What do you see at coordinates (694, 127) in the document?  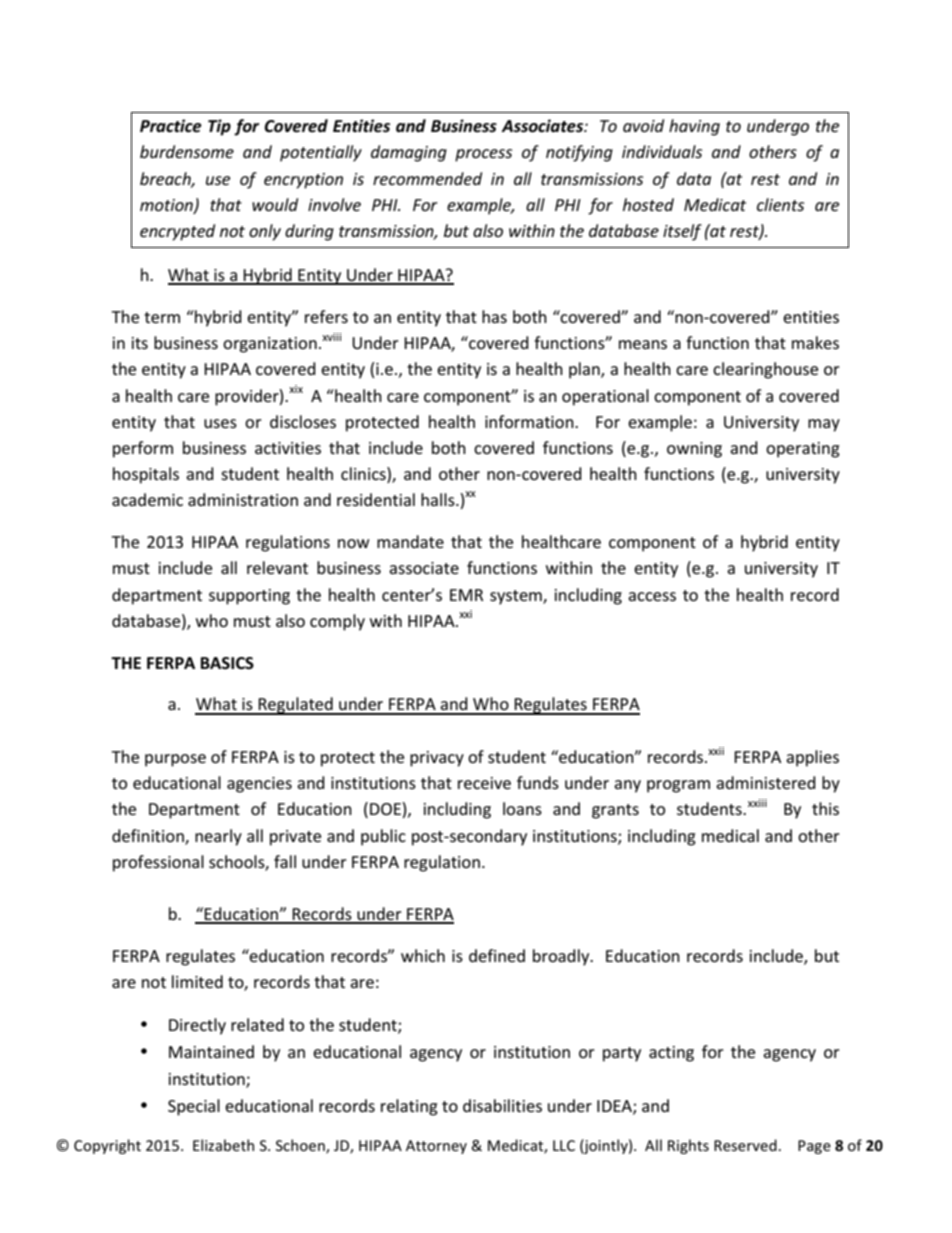 I see `having` at bounding box center [694, 127].
